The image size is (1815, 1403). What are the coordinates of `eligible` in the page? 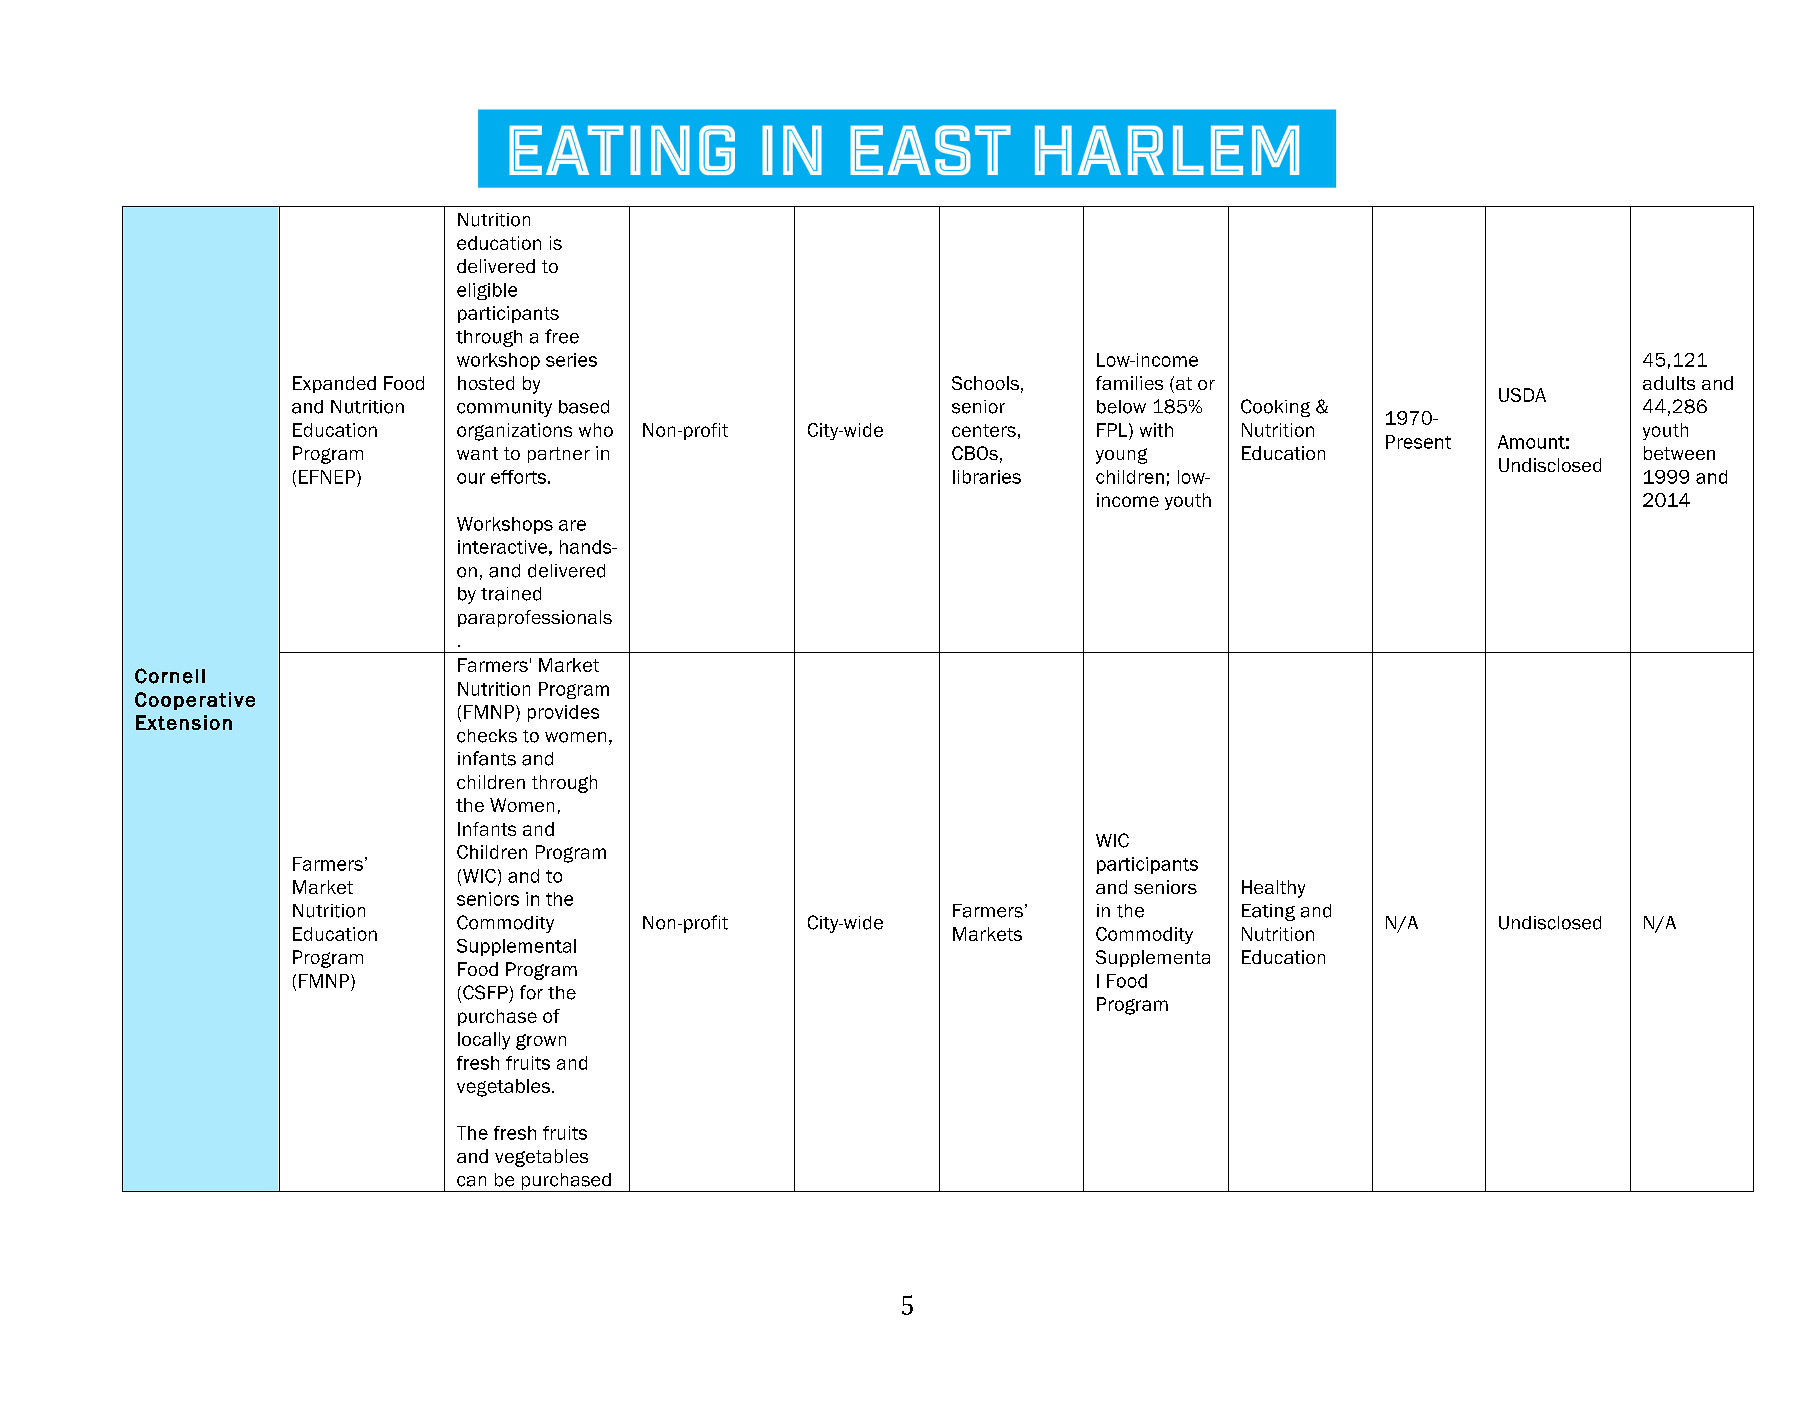 It's located at (487, 291).
